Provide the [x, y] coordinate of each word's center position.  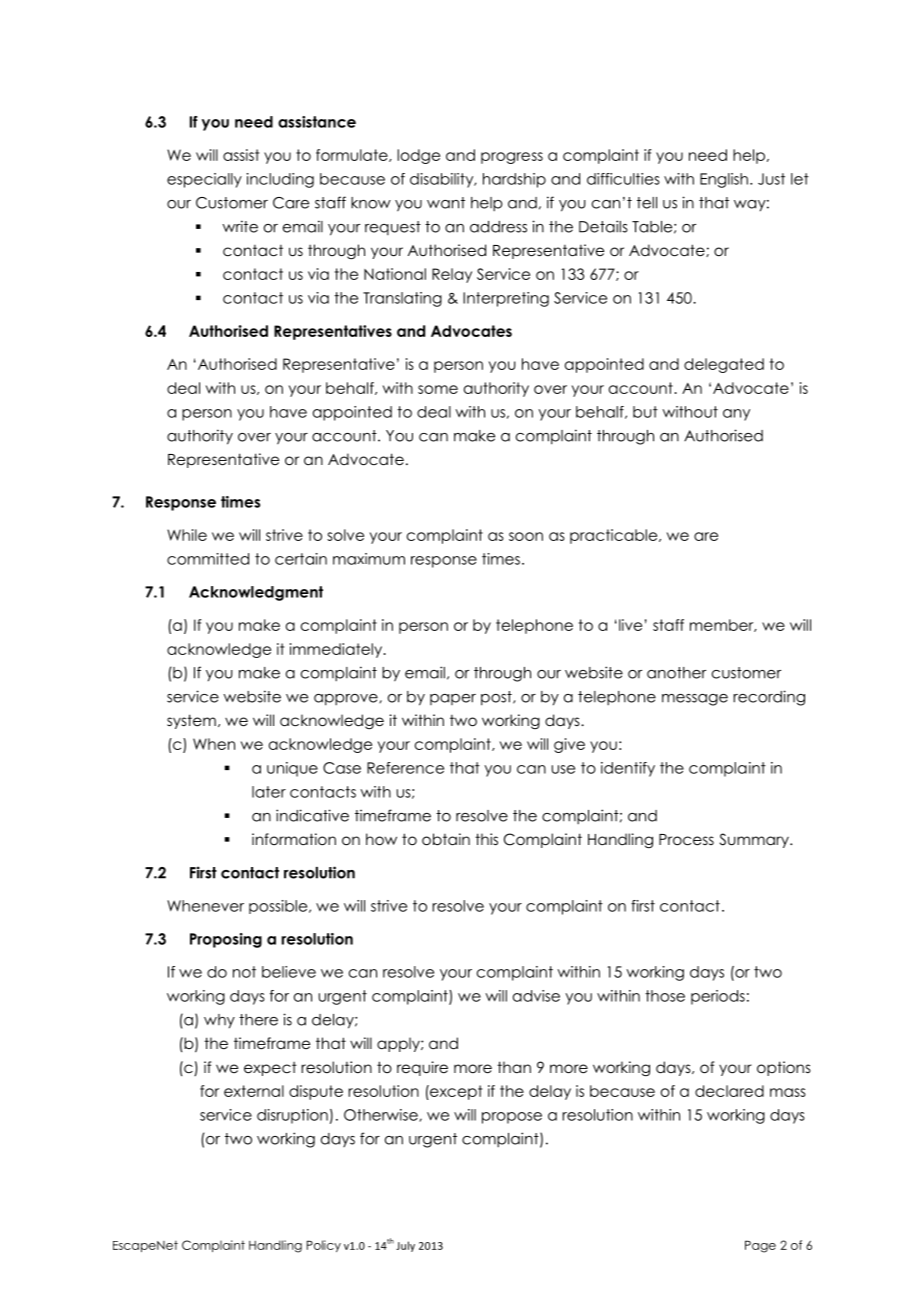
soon [526, 536]
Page [760, 1246]
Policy [324, 1246]
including [280, 180]
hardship [514, 180]
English [724, 180]
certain [301, 559]
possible [279, 907]
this [486, 839]
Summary [755, 840]
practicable [615, 536]
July [405, 1246]
